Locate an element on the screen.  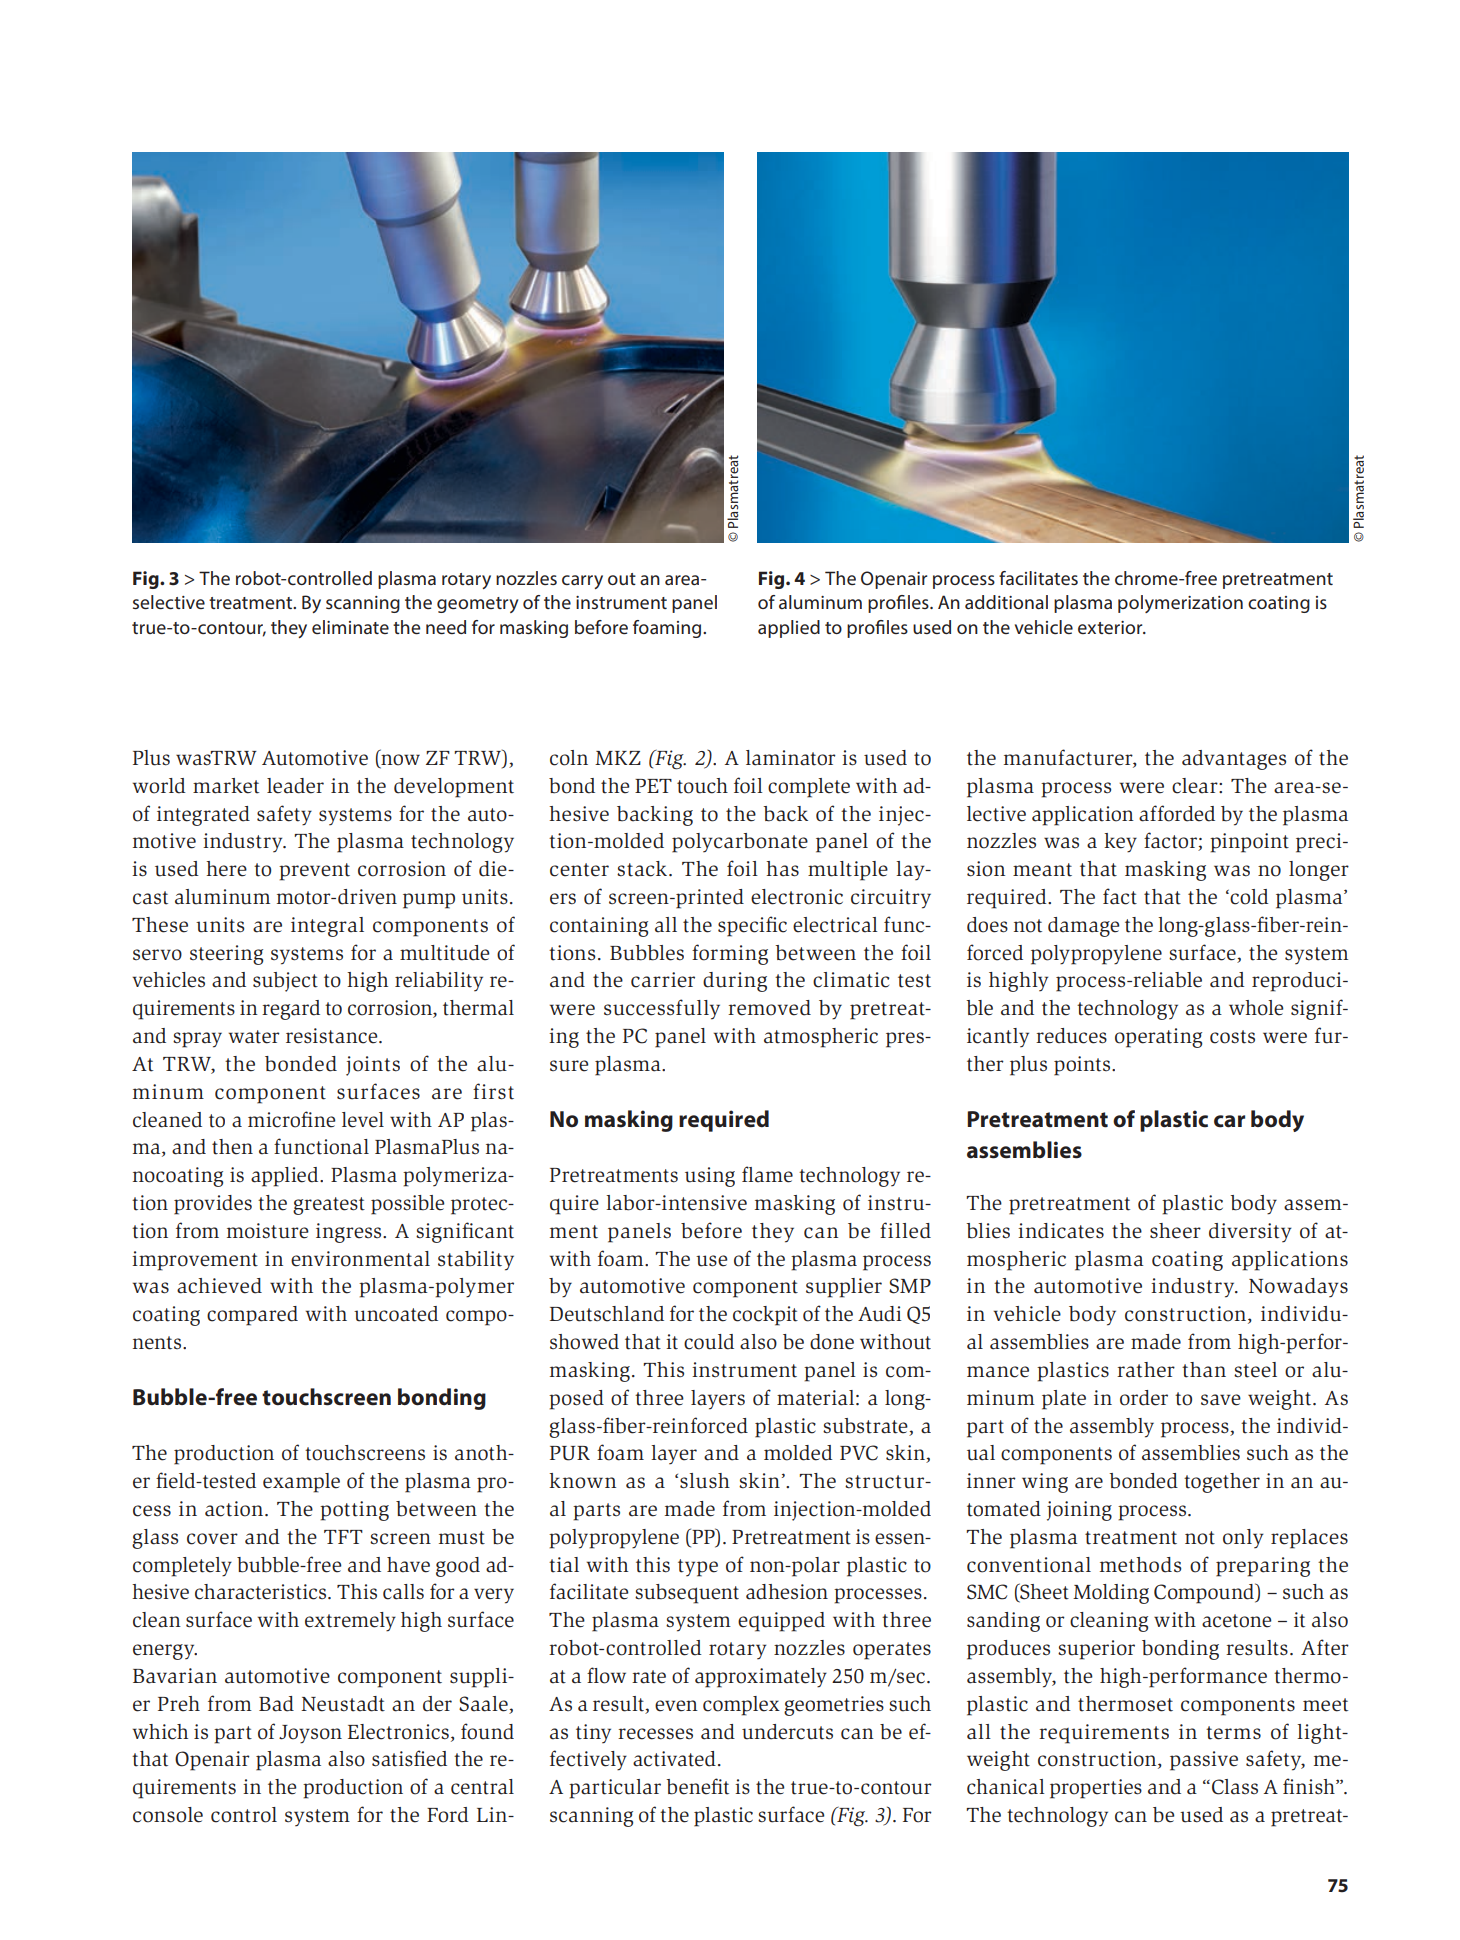
passive is located at coordinates (1204, 1761).
